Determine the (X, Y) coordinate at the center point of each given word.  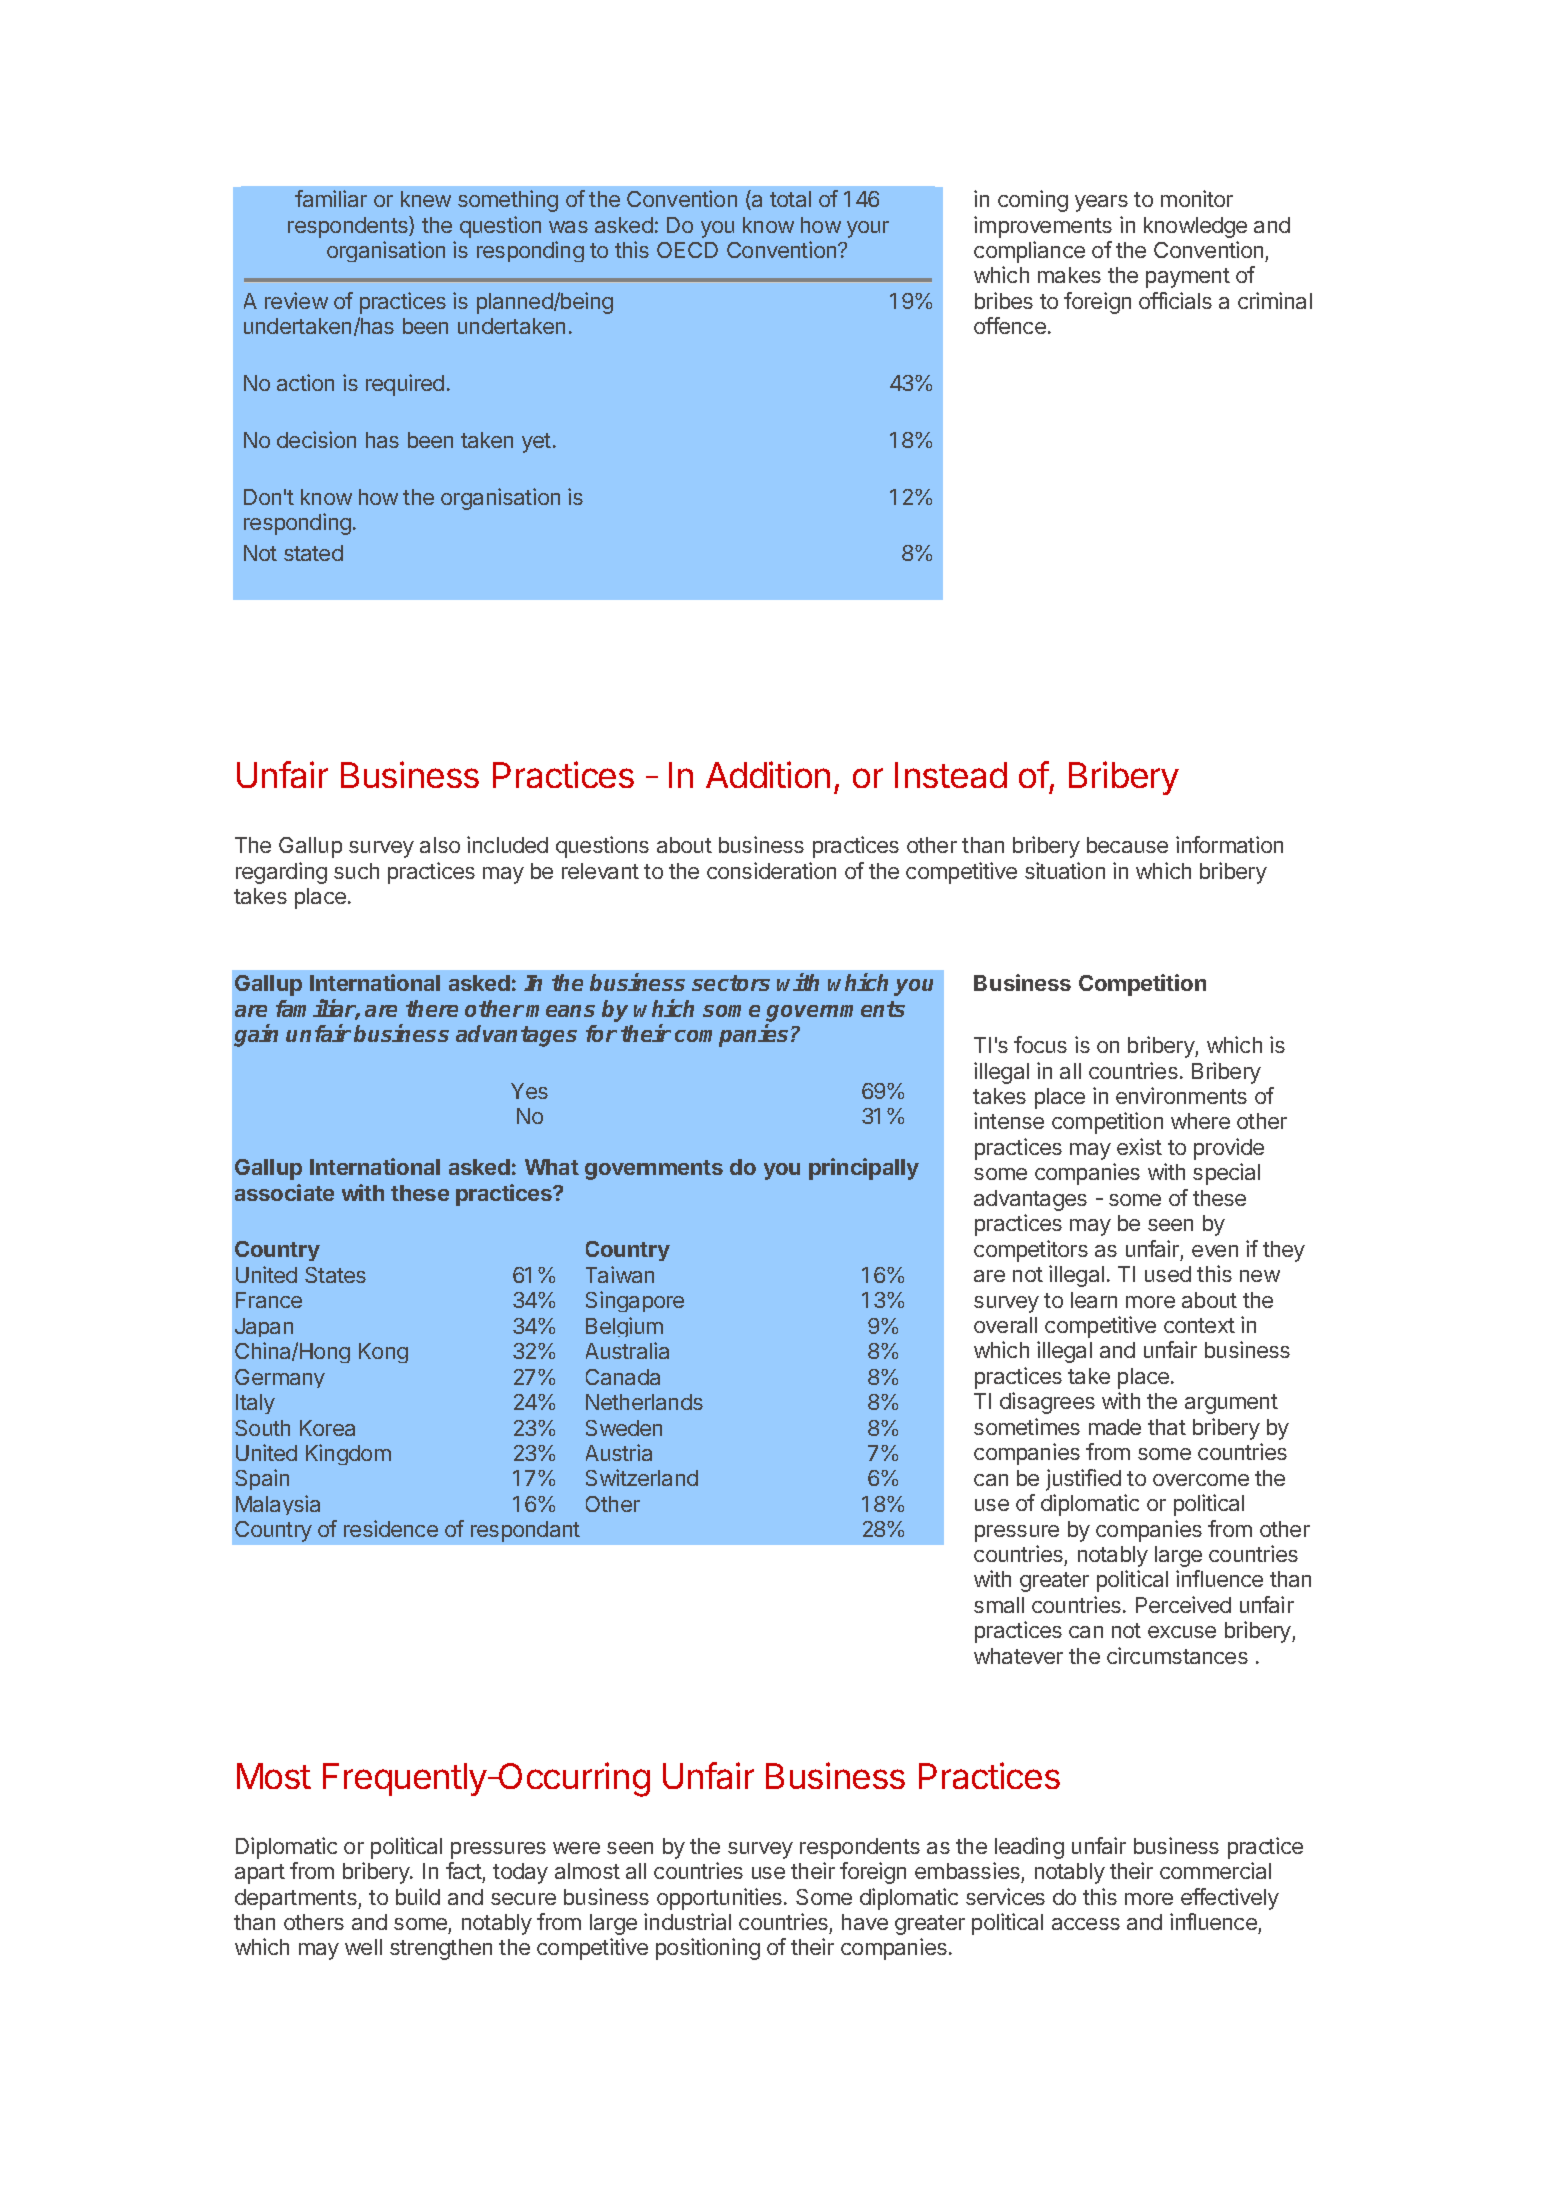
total (790, 199)
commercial (1215, 1870)
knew (426, 199)
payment (1188, 278)
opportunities (719, 1899)
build (418, 1896)
